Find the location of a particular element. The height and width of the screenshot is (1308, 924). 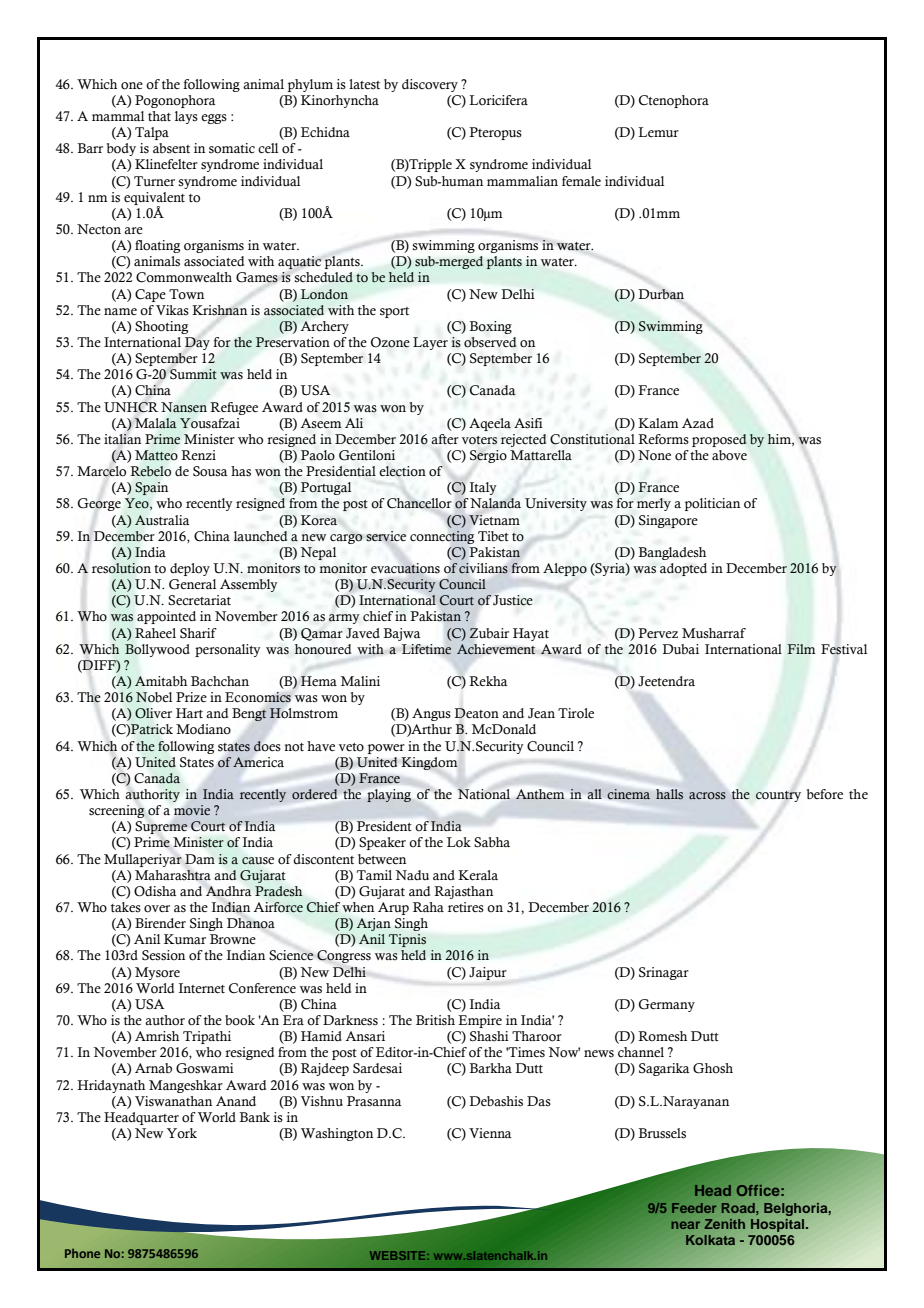

Hospital is located at coordinates (779, 1225).
